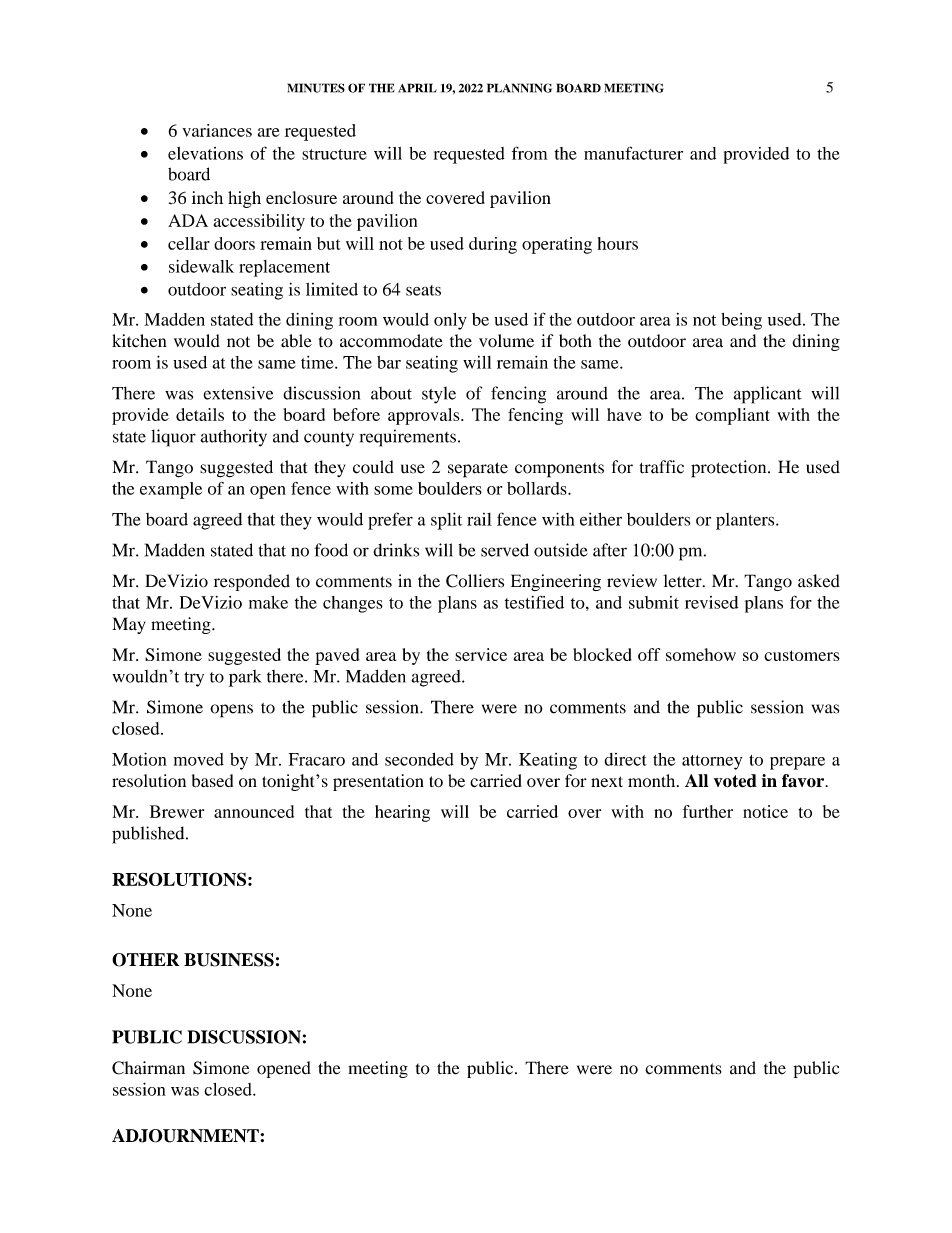  Describe the element at coordinates (252, 582) in the document. I see `responded` at that location.
